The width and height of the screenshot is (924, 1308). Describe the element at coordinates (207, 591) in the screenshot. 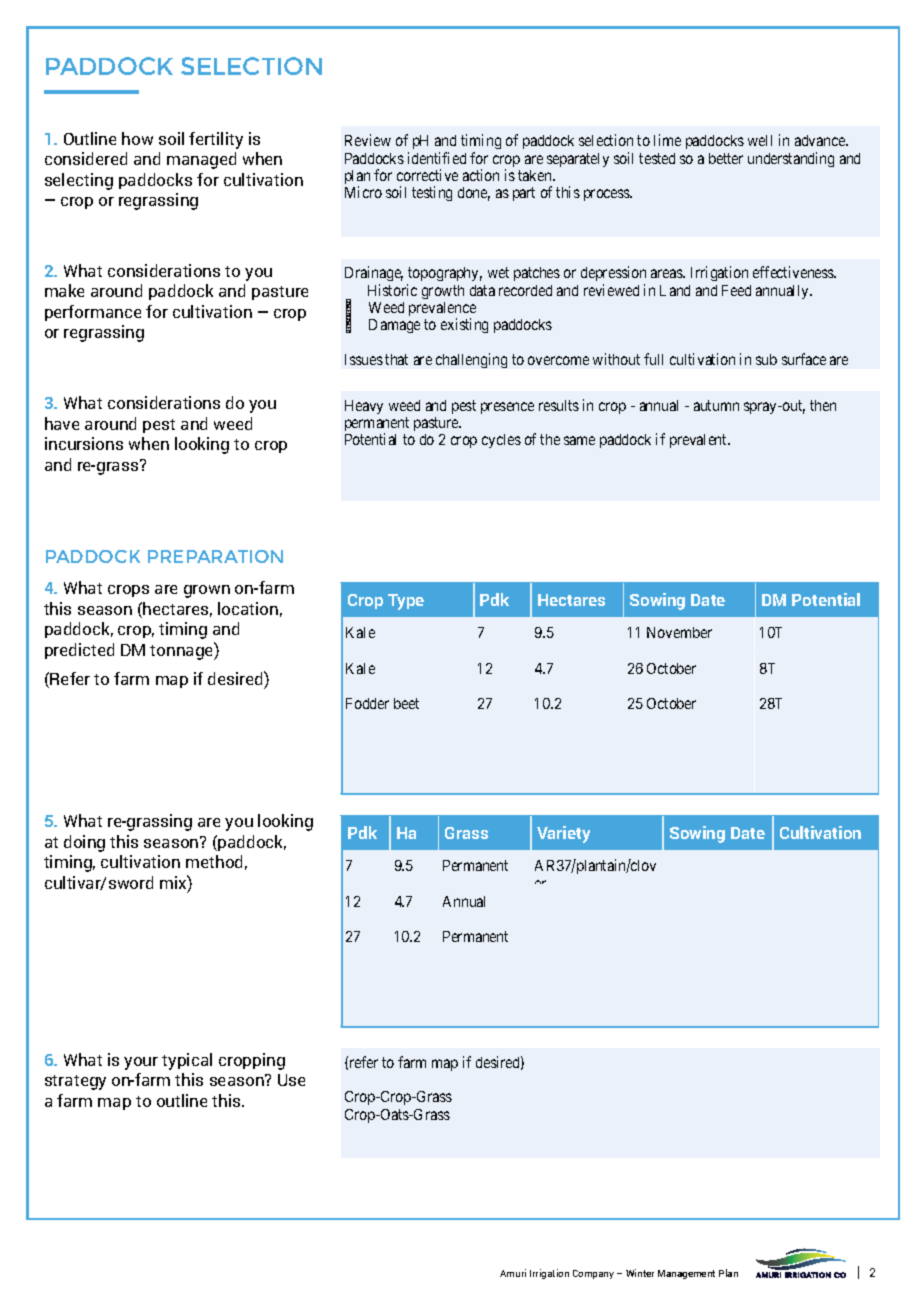

I see `grown` at that location.
